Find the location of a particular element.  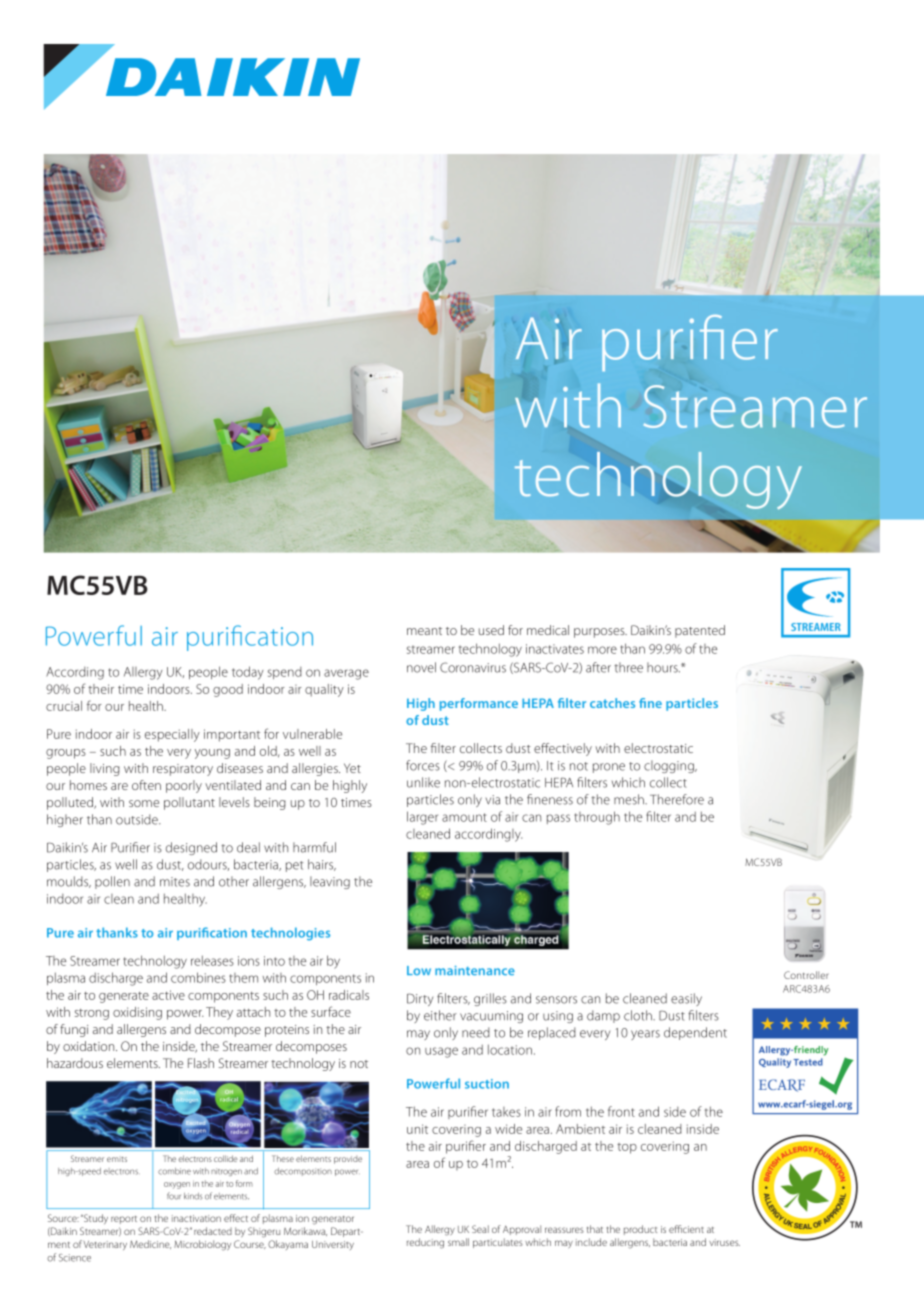

Medicine is located at coordinates (150, 1244).
